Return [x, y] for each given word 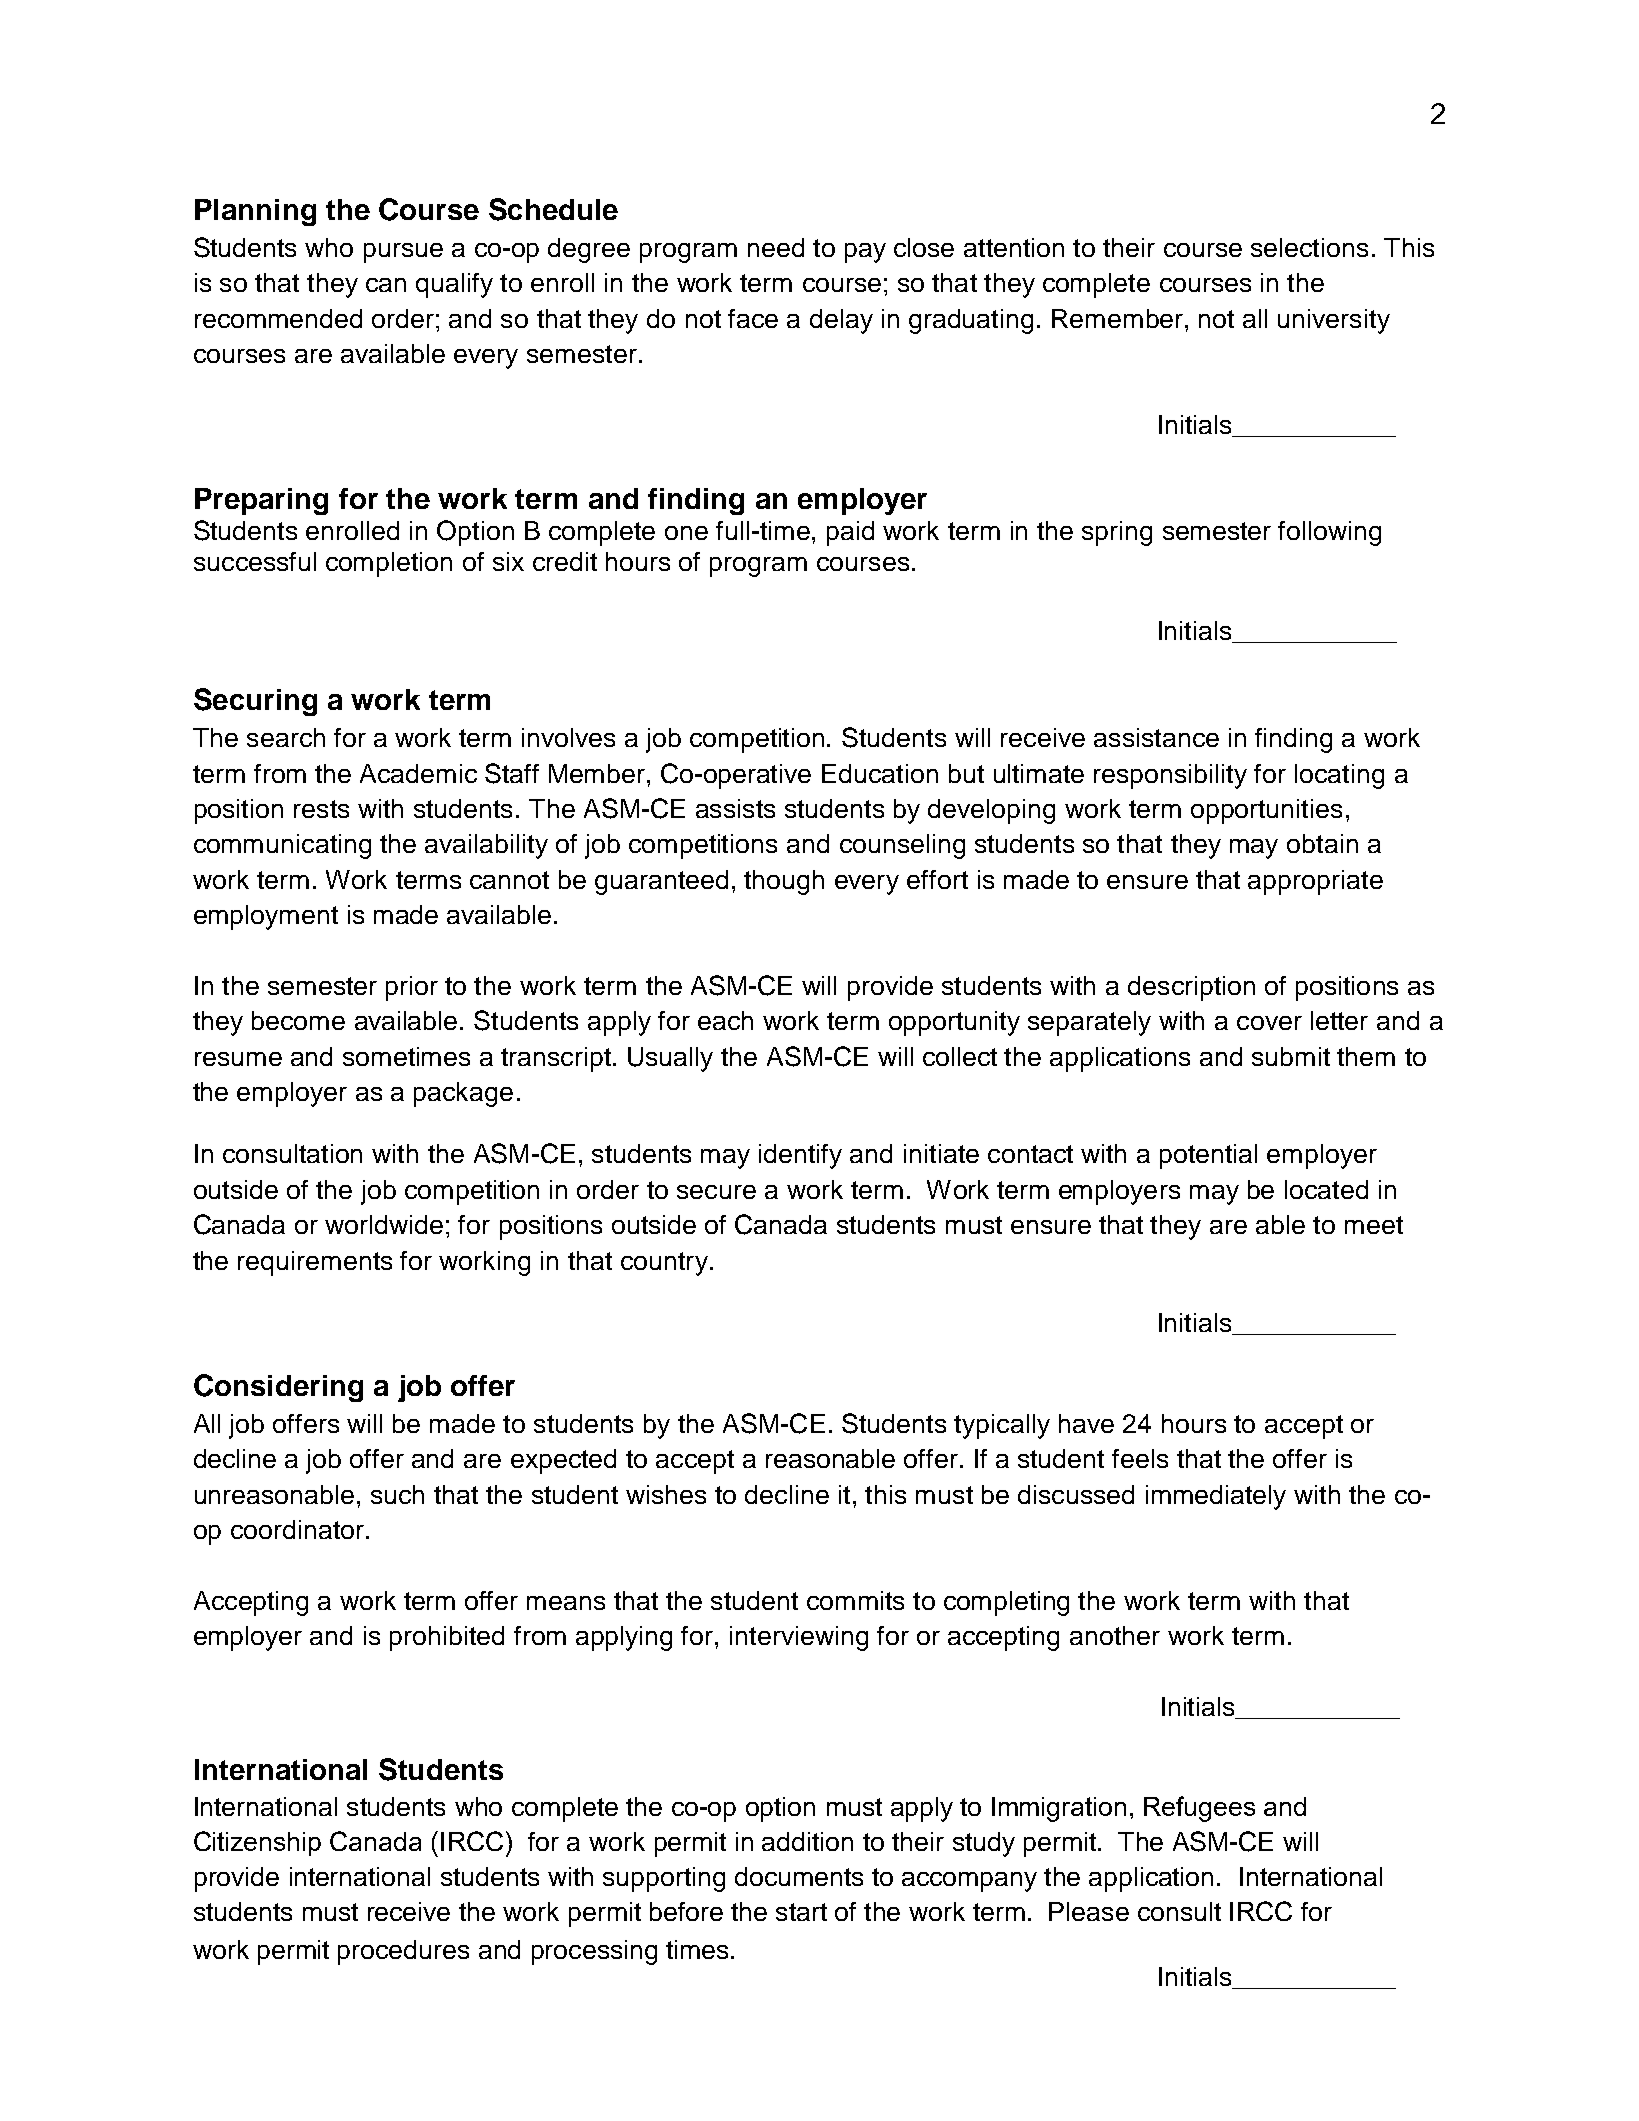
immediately [1216, 1497]
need [776, 247]
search [286, 737]
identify [800, 1156]
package [463, 1094]
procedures [403, 1952]
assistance [1156, 737]
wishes [666, 1494]
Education [880, 773]
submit [1291, 1056]
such [397, 1494]
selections [1309, 247]
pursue [403, 253]
